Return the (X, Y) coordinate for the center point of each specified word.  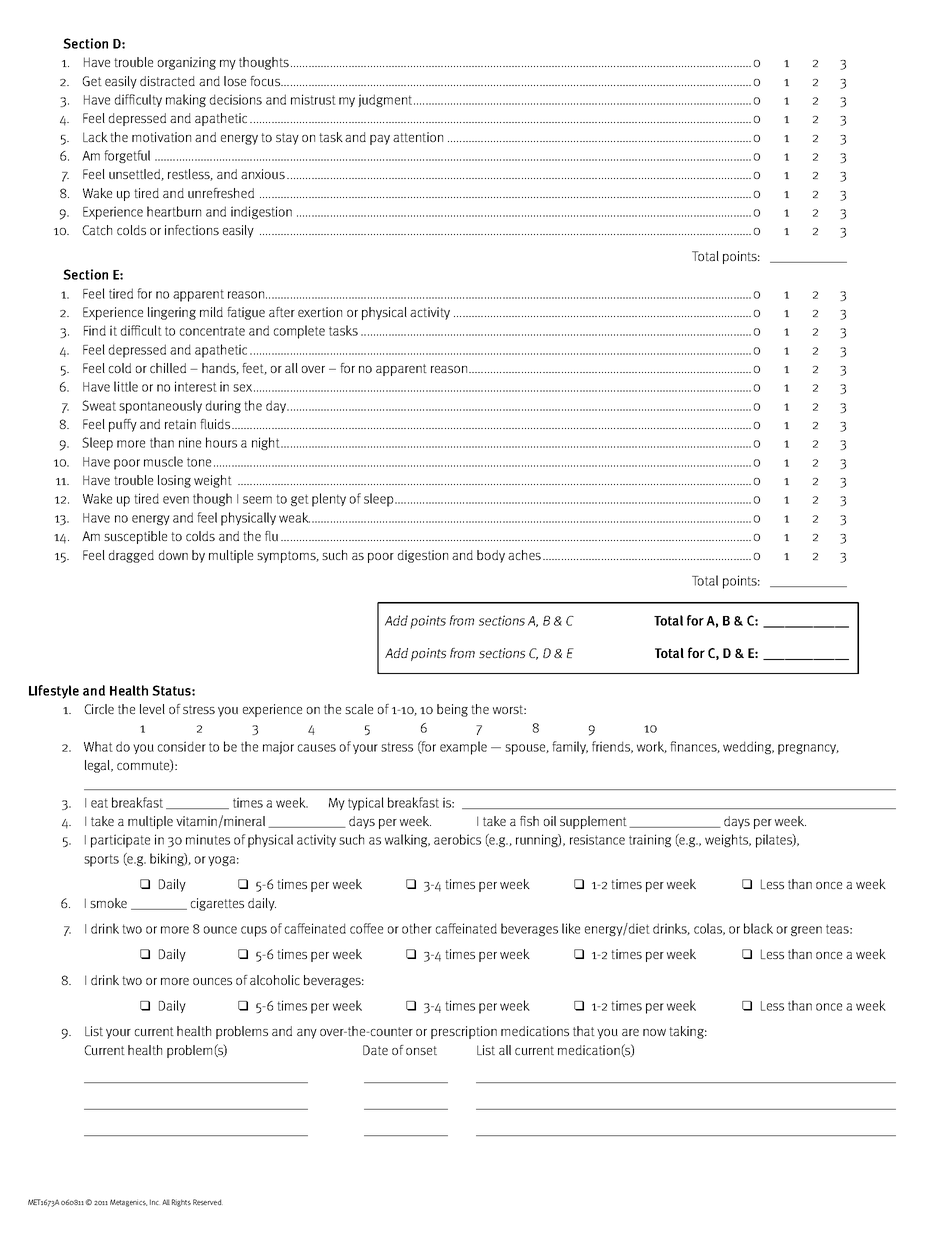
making (186, 100)
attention (418, 137)
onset (421, 1050)
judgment (385, 100)
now (654, 1032)
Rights (181, 1203)
